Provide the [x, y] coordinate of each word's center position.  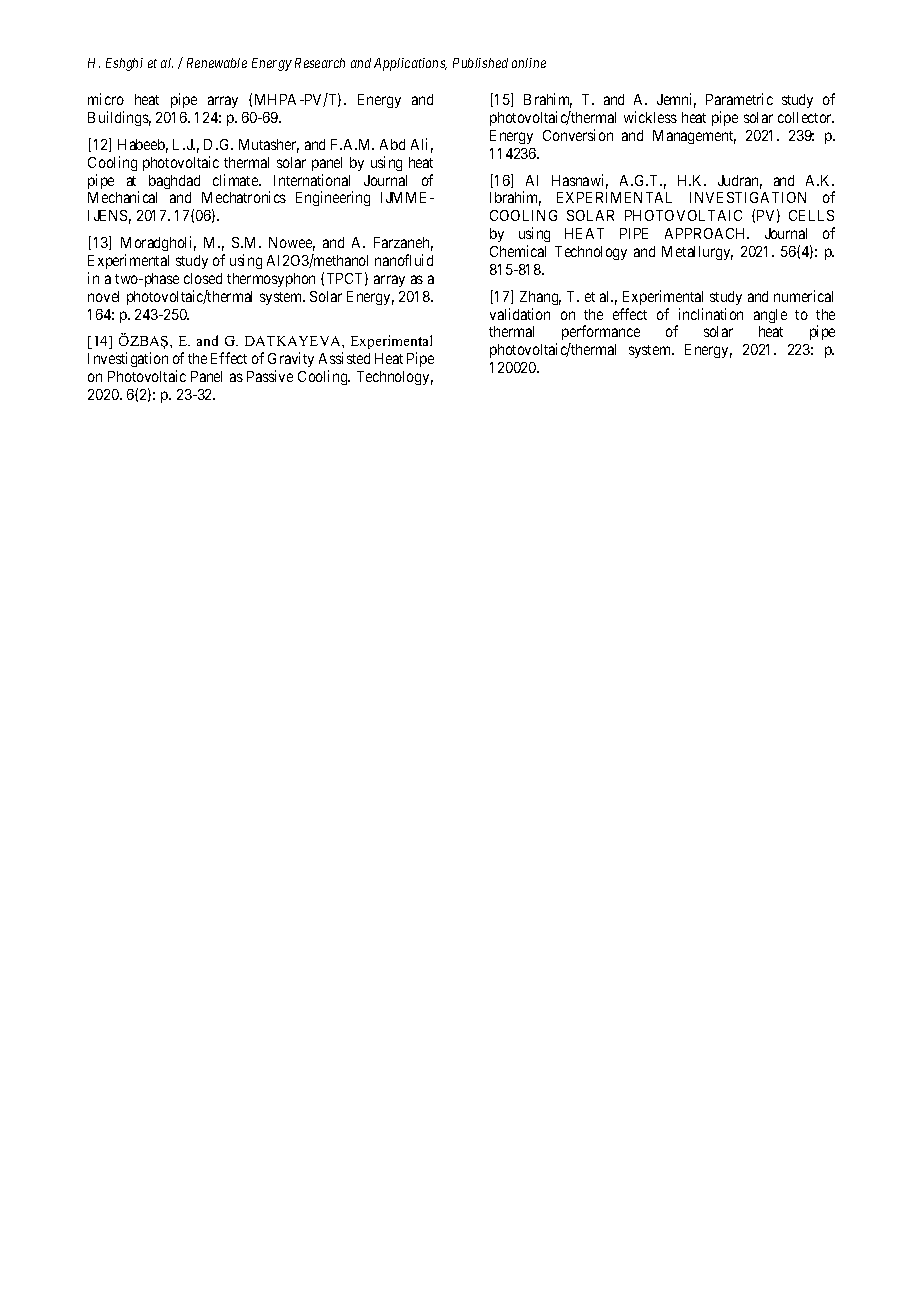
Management [694, 137]
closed [203, 278]
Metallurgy [697, 253]
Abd [392, 144]
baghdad [174, 182]
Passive [270, 376]
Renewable [217, 63]
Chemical [518, 251]
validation [520, 314]
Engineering [333, 198]
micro [106, 99]
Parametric [739, 99]
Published [480, 63]
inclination [711, 314]
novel [103, 296]
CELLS [811, 215]
